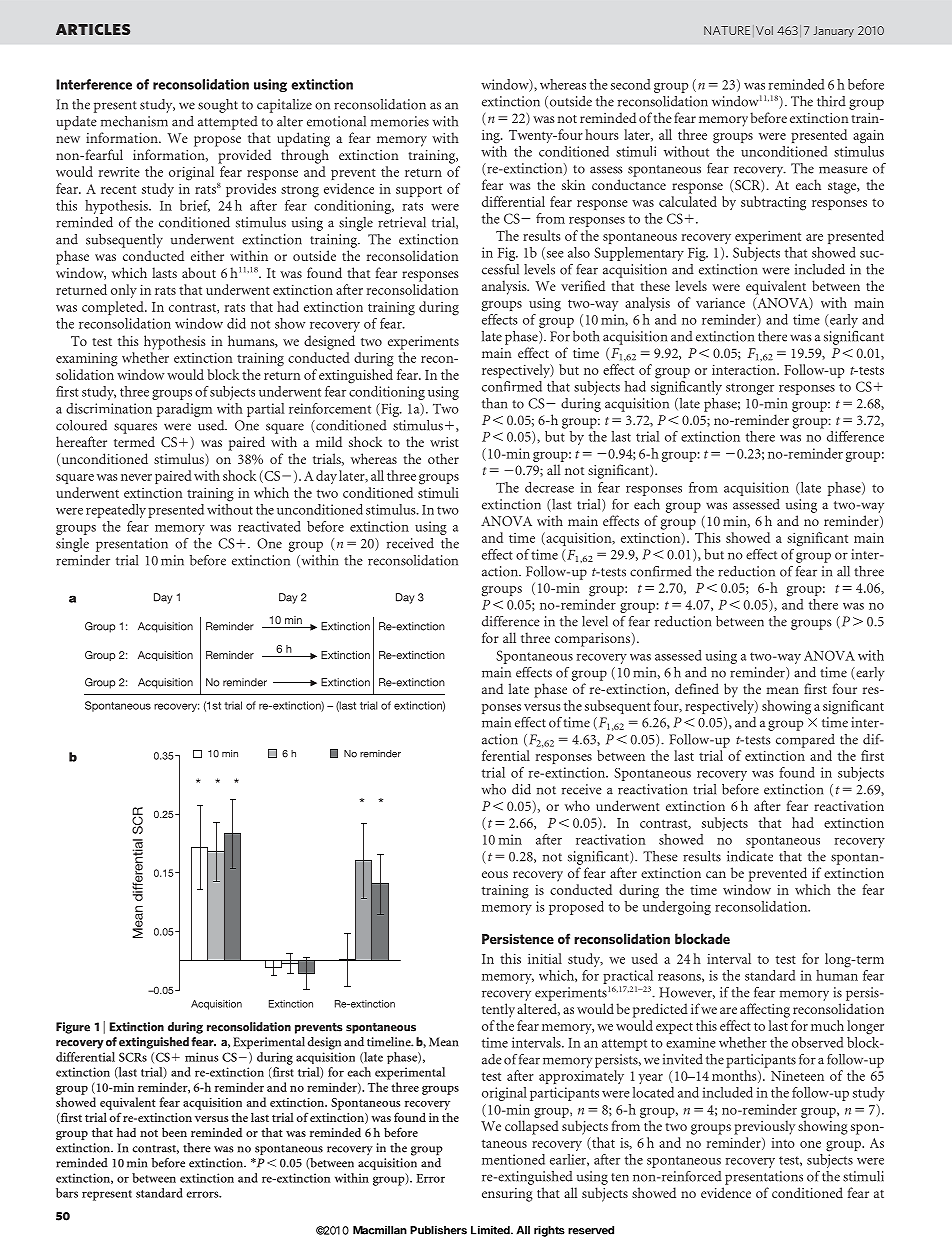 The image size is (952, 1251). Describe the element at coordinates (400, 121) in the document. I see `memories` at that location.
